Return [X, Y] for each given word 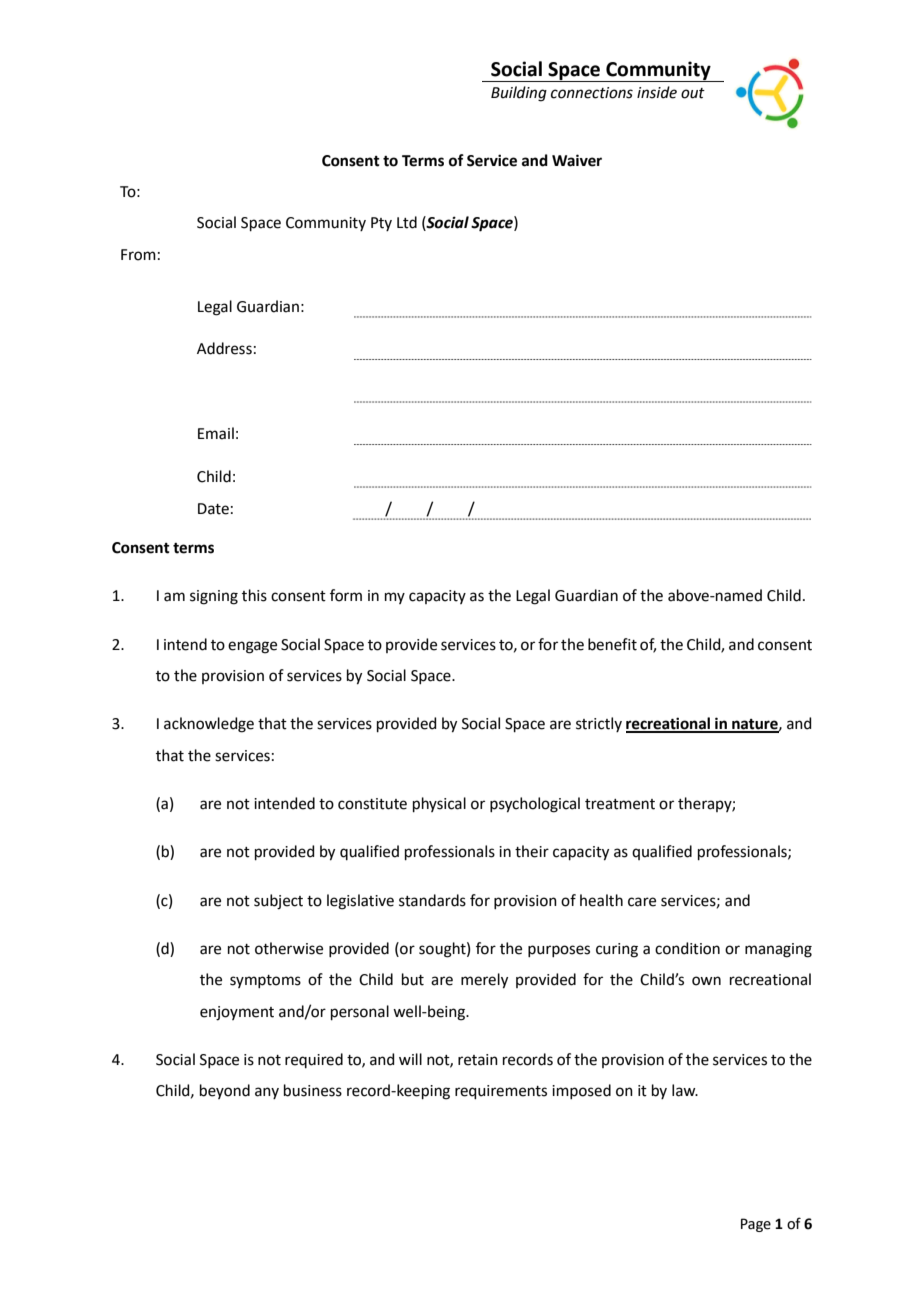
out [693, 93]
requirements [501, 1092]
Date [213, 509]
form [346, 595]
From [138, 255]
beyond [225, 1091]
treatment [620, 804]
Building [519, 94]
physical [439, 804]
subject [278, 902]
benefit [612, 644]
